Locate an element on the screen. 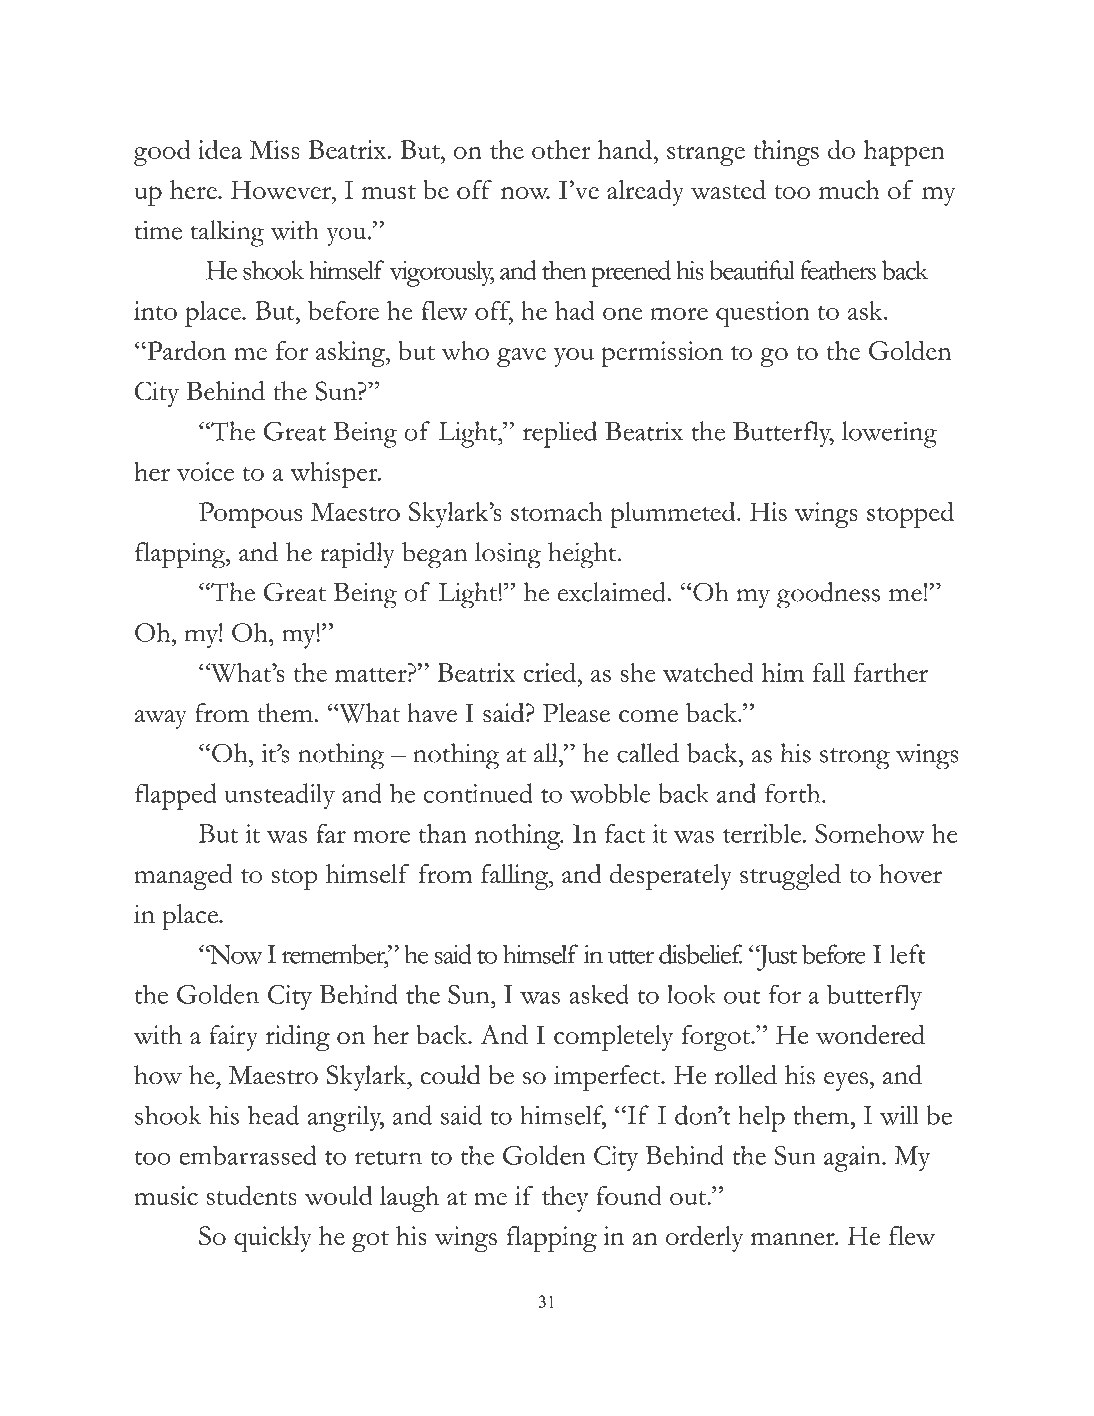 The width and height of the screenshot is (1094, 1416). lowering is located at coordinates (889, 434).
